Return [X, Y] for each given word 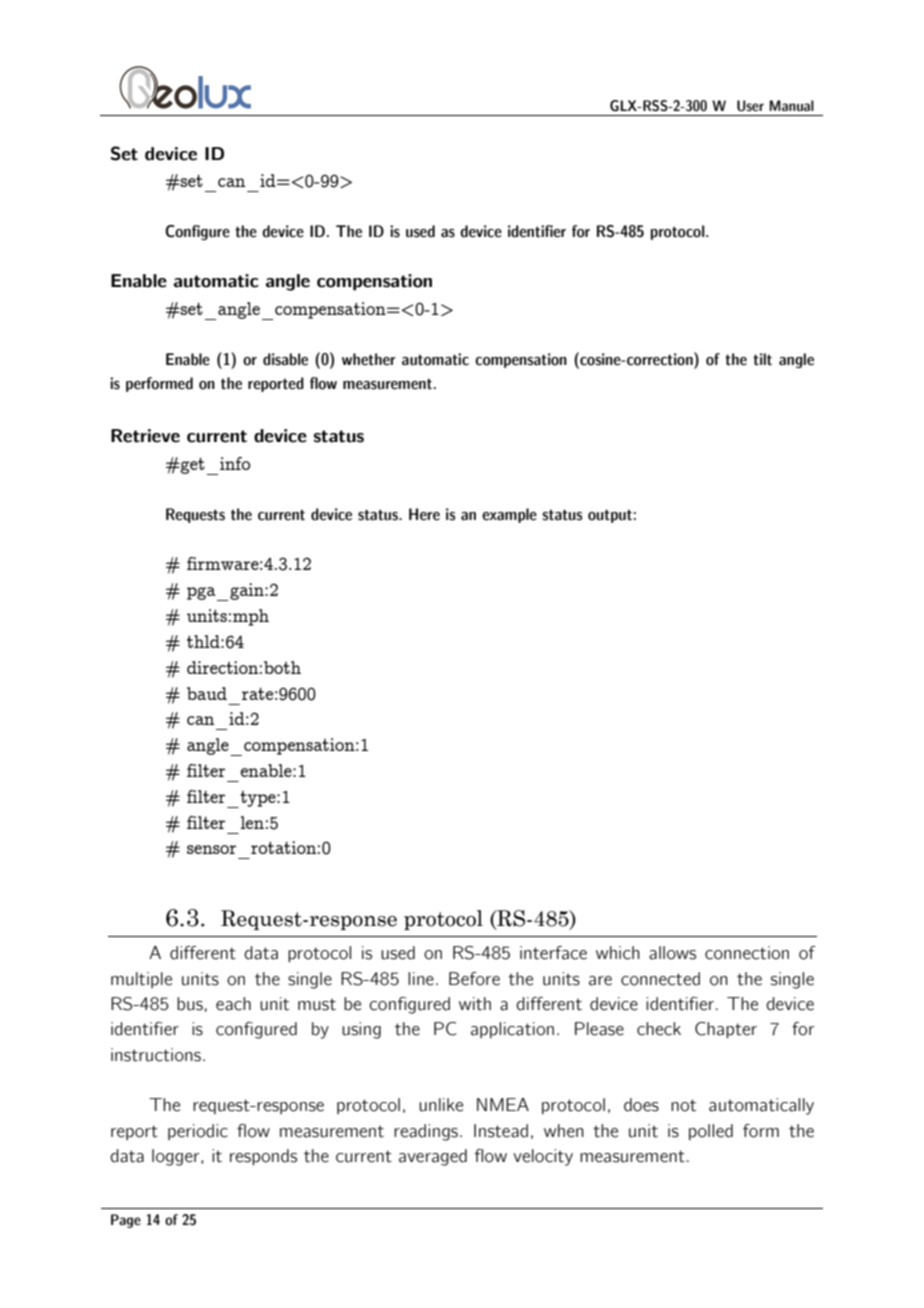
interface [553, 953]
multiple [141, 980]
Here [424, 514]
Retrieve [145, 436]
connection [747, 953]
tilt [762, 359]
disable [285, 359]
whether [369, 359]
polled [711, 1132]
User [750, 106]
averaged [433, 1157]
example [509, 515]
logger [177, 1157]
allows [672, 953]
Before [474, 979]
